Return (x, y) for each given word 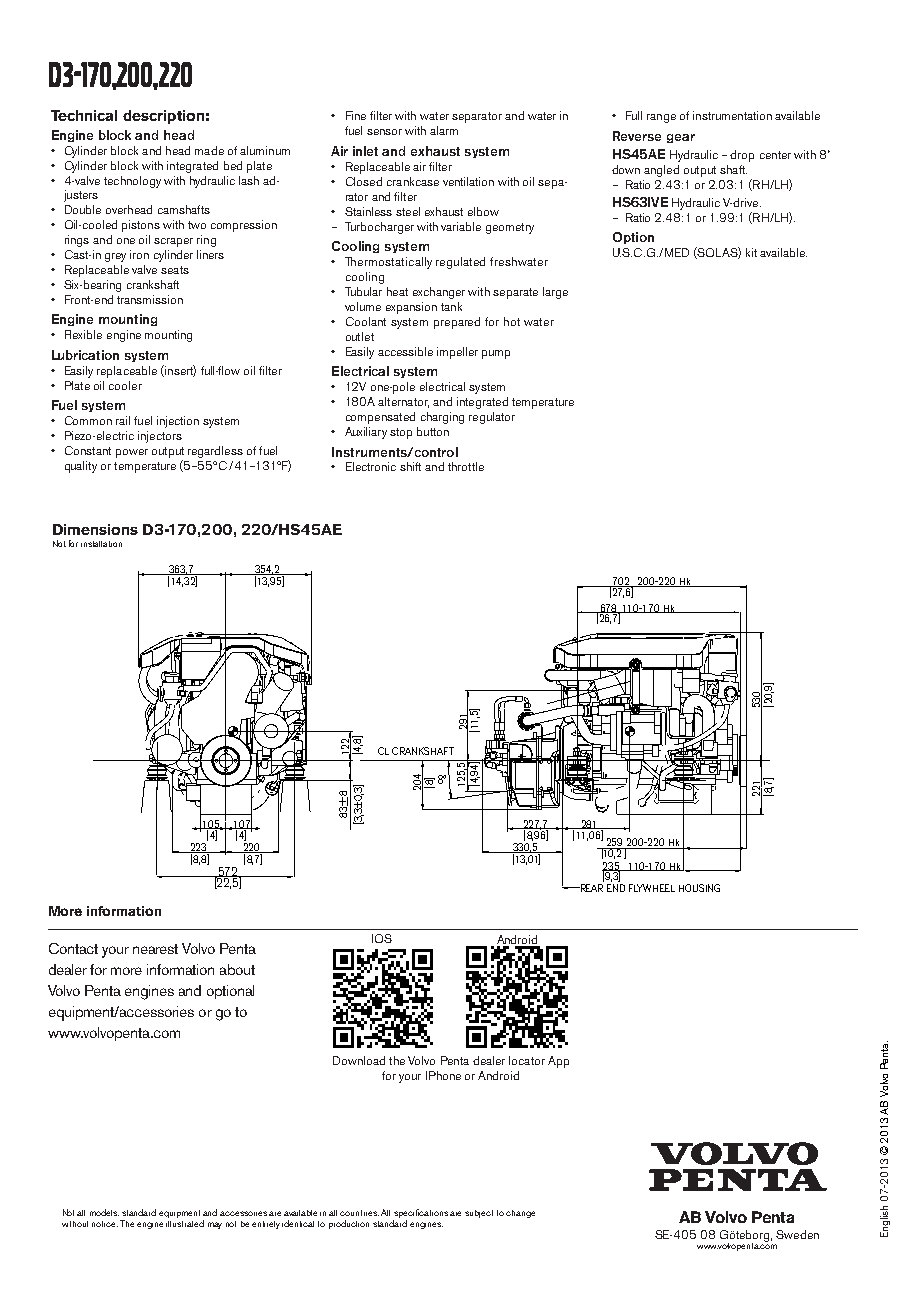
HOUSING (699, 888)
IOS (382, 938)
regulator (492, 418)
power (132, 453)
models (104, 1212)
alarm (444, 130)
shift (410, 466)
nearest (155, 949)
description (163, 117)
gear (681, 138)
